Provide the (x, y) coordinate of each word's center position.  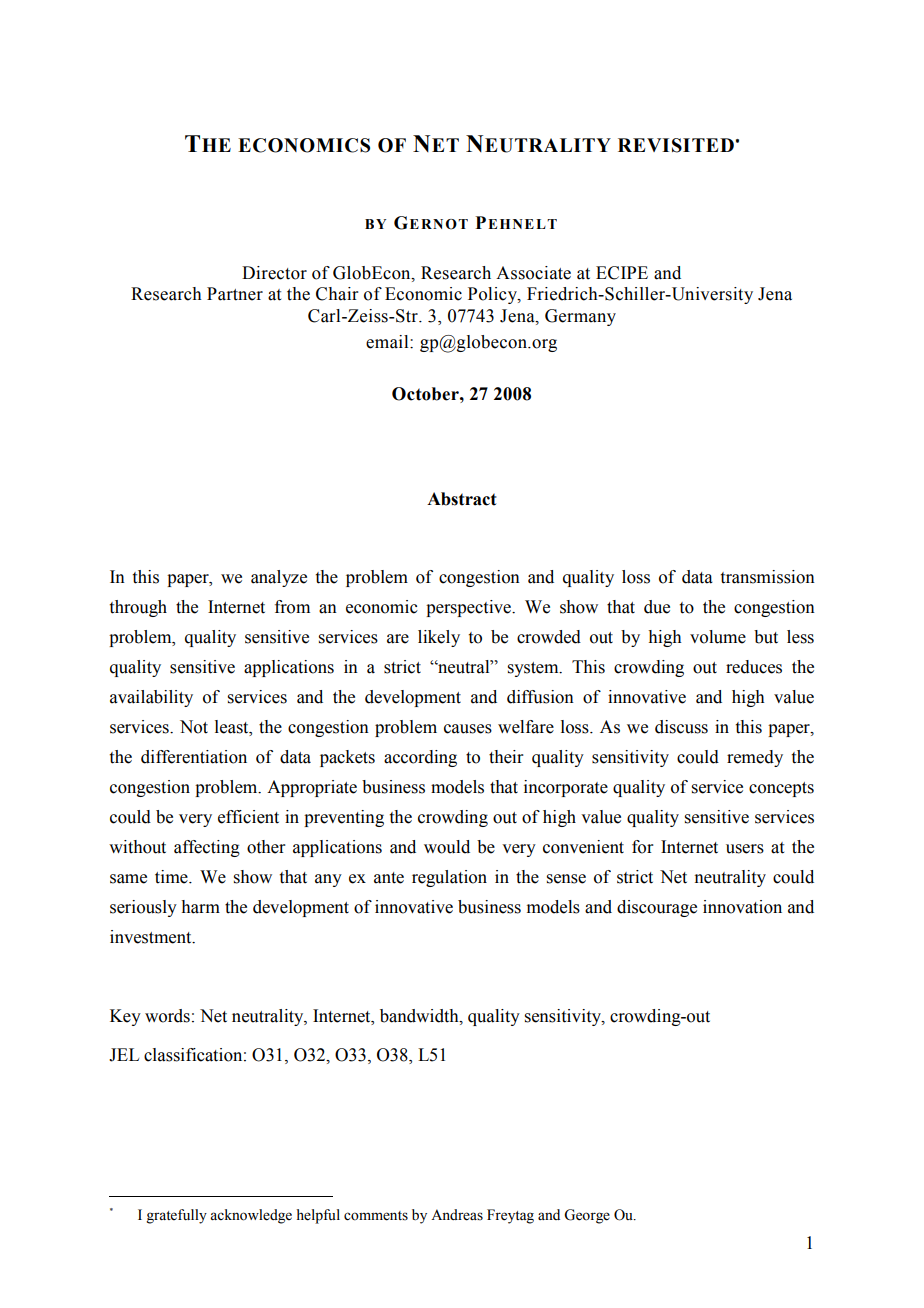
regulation (449, 878)
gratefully (176, 1216)
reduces (754, 667)
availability (151, 698)
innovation (742, 907)
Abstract (462, 499)
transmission (768, 577)
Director (274, 273)
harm (200, 907)
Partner (235, 294)
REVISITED (676, 145)
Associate (533, 273)
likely (439, 638)
